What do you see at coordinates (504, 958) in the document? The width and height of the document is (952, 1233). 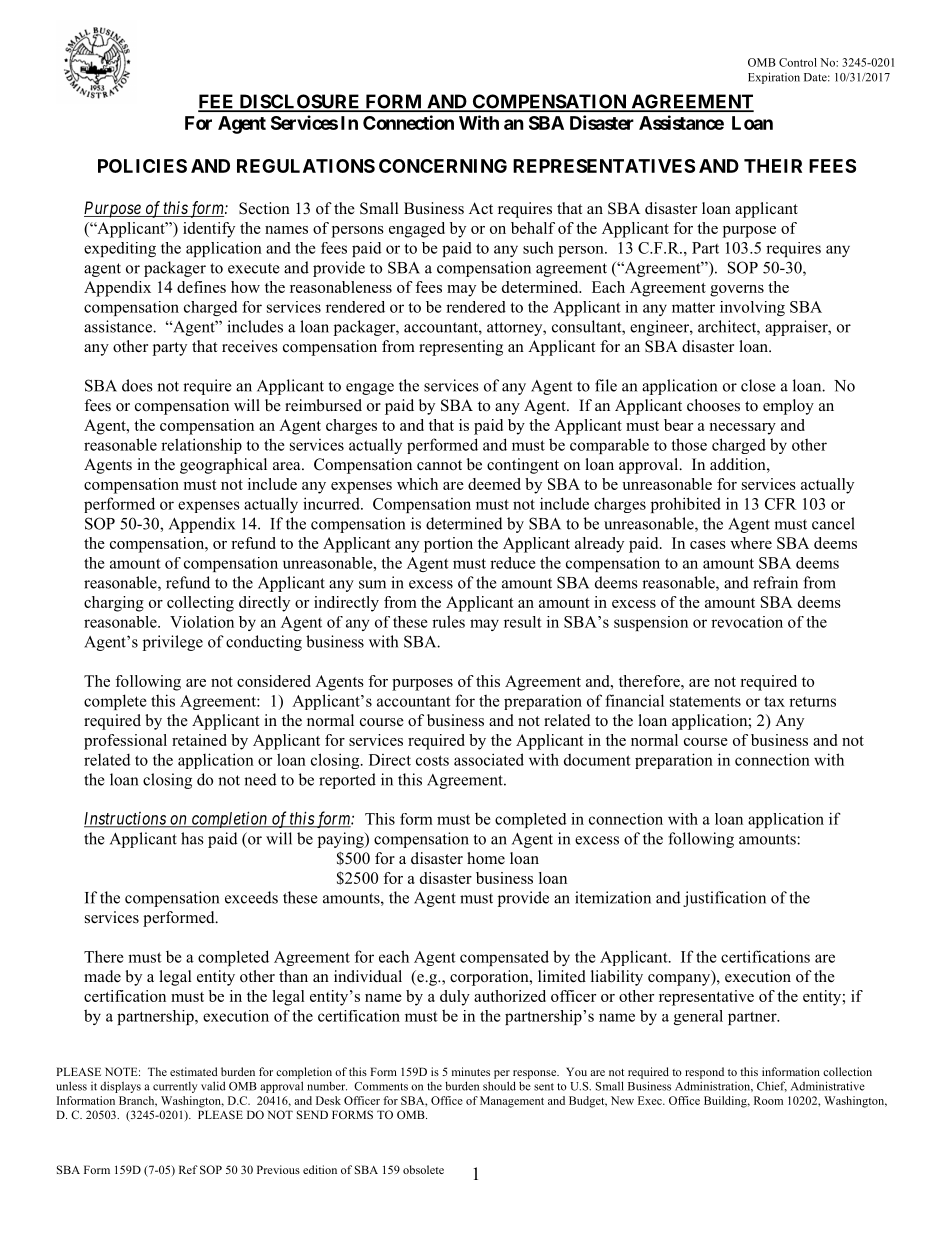 I see `compensated` at bounding box center [504, 958].
